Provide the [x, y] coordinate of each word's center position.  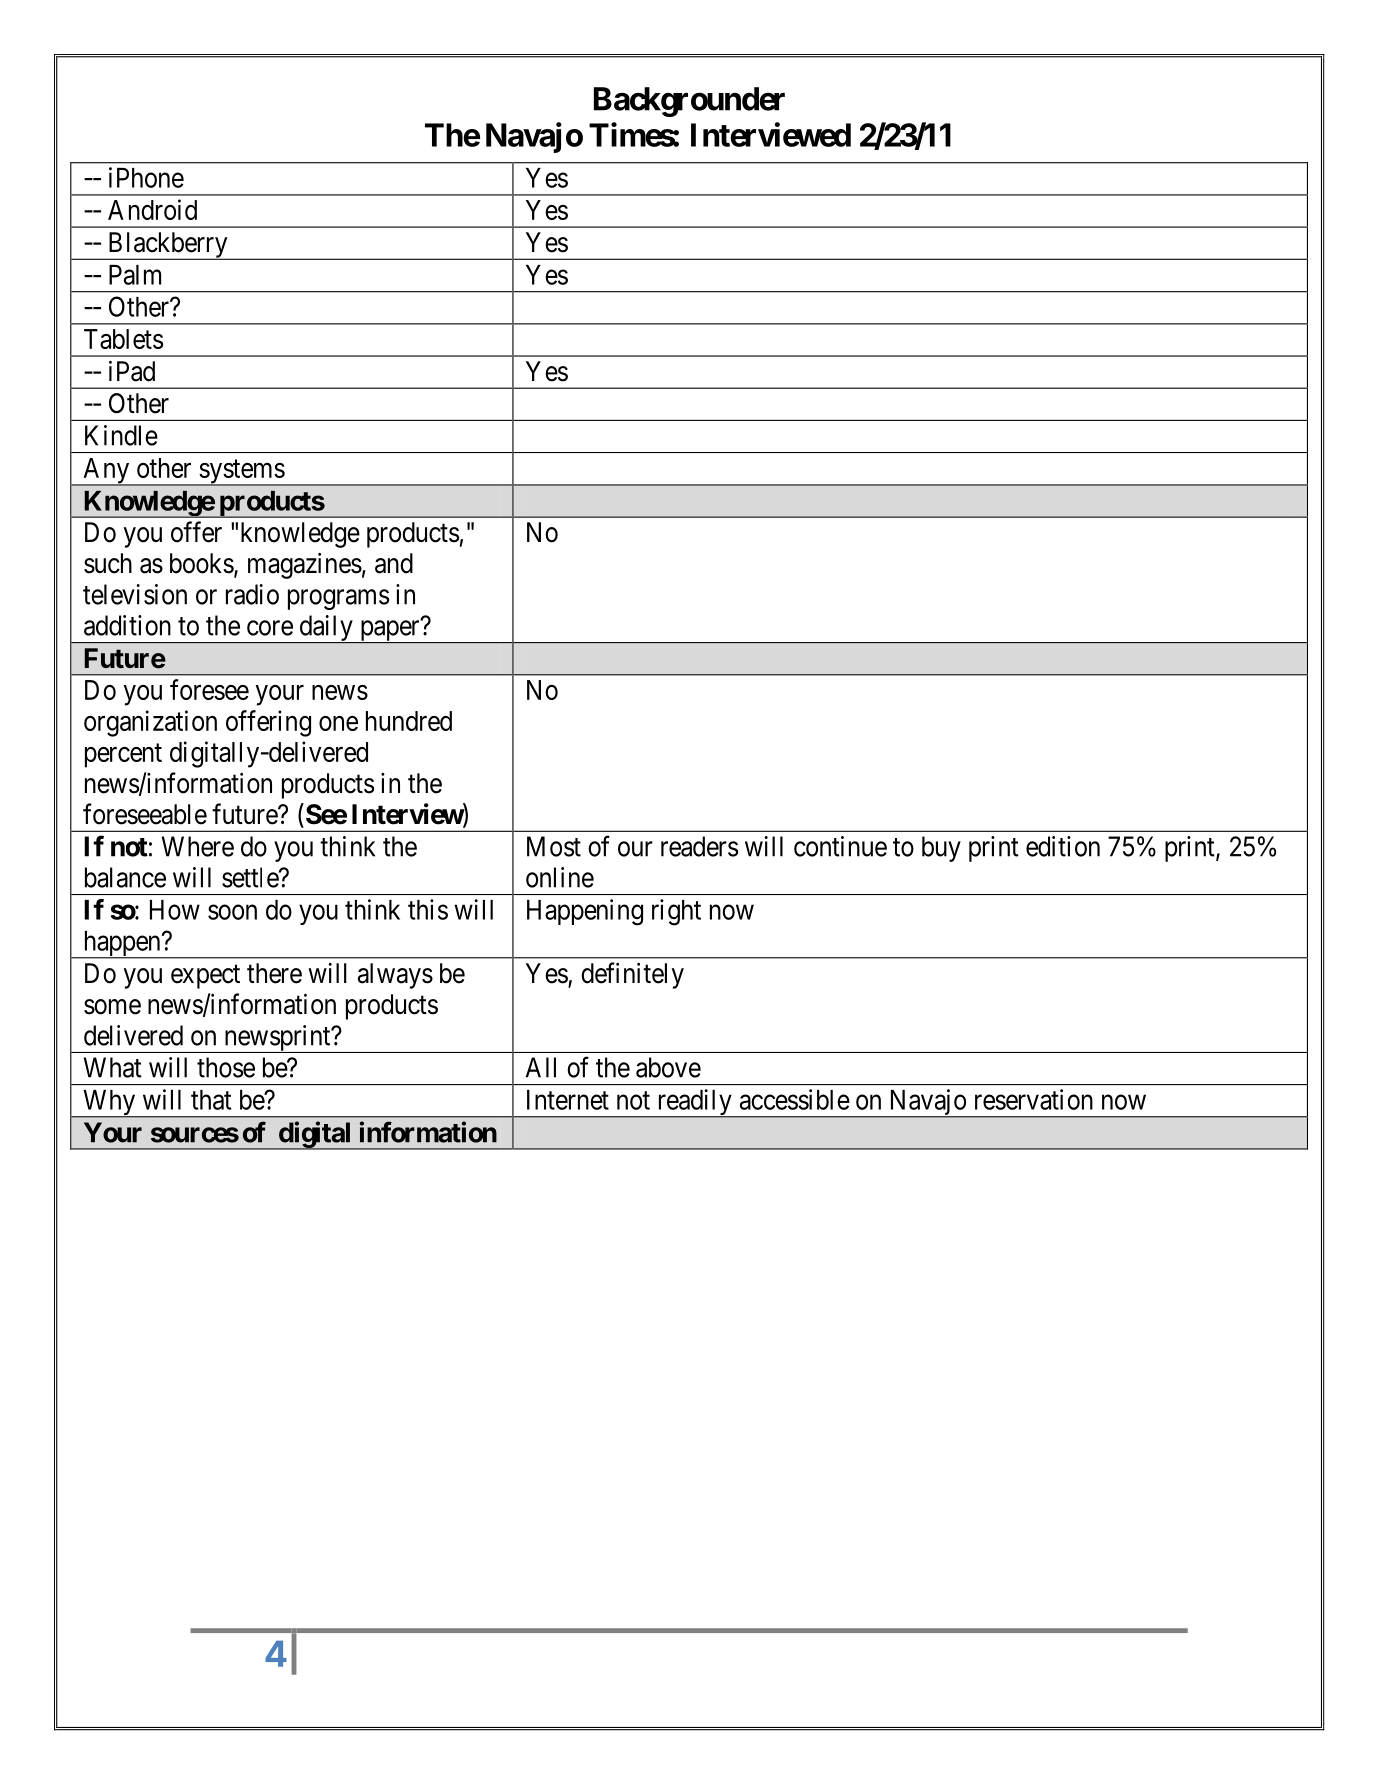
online [560, 877]
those [226, 1067]
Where [198, 846]
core [270, 628]
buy [941, 849]
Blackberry [168, 246]
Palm [135, 275]
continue [840, 846]
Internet [568, 1100]
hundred [409, 721]
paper [389, 631]
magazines [305, 566]
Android [152, 209]
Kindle [121, 435]
